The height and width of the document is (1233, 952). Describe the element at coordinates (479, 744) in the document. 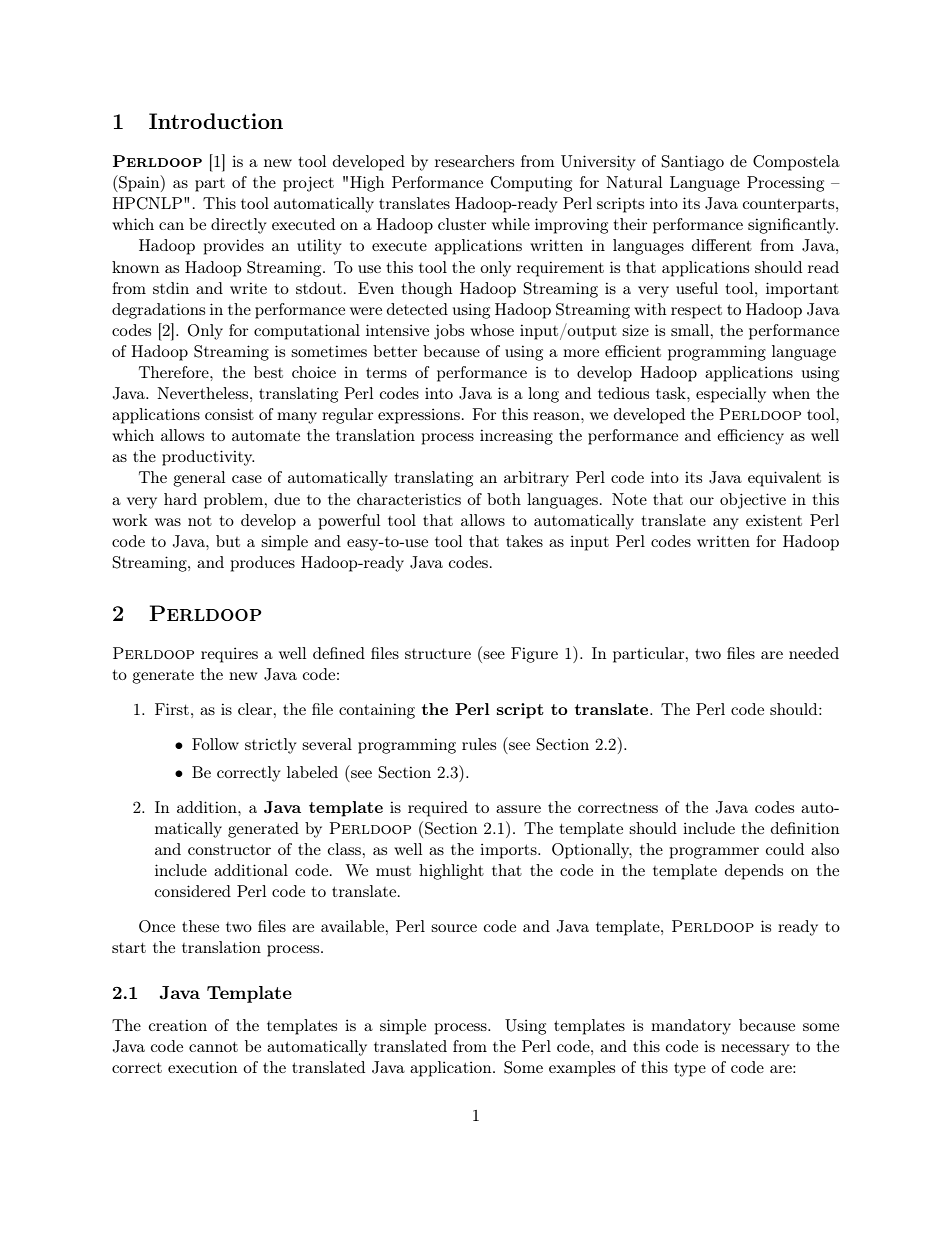

I see `rules` at that location.
